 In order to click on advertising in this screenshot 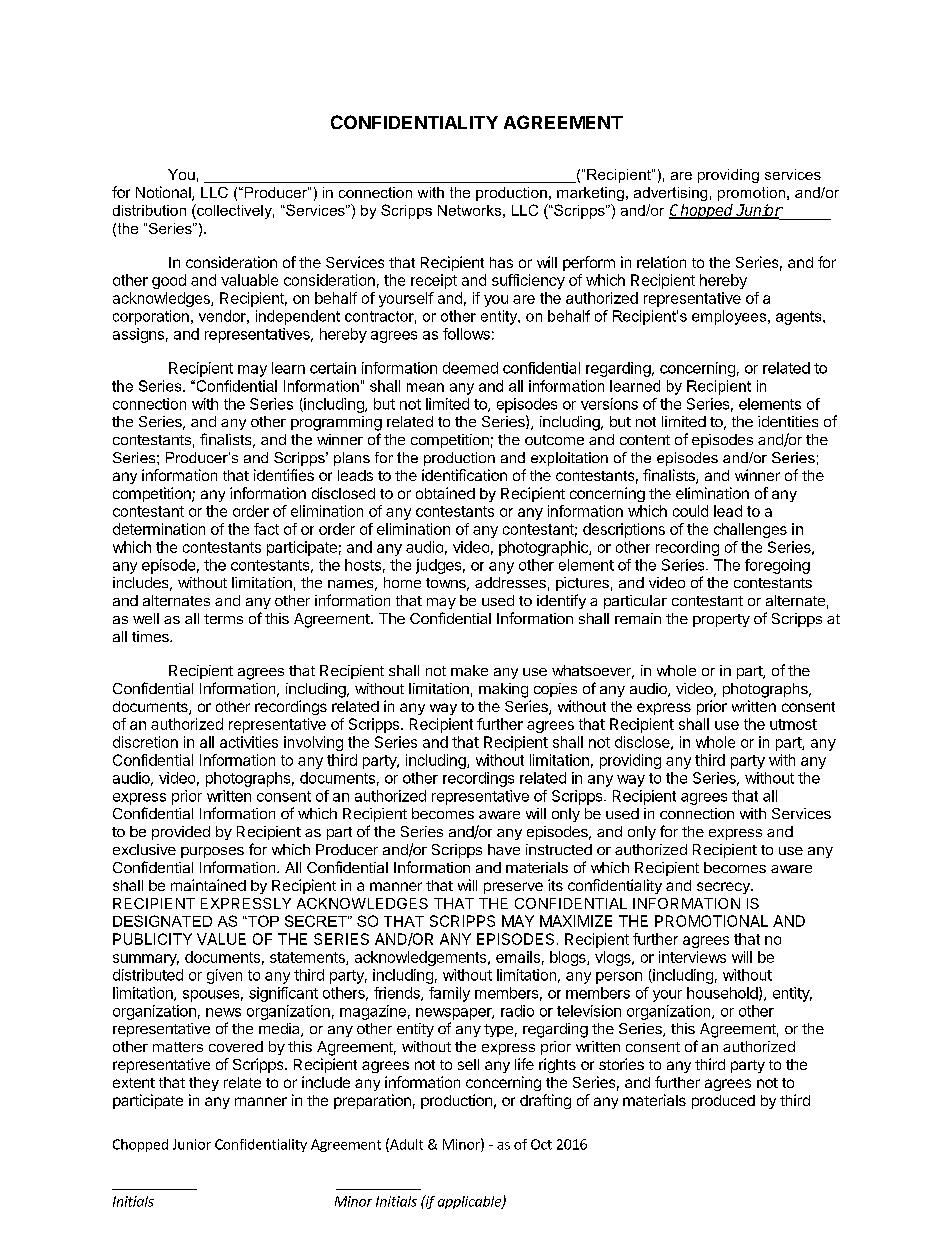, I will do `click(670, 194)`.
